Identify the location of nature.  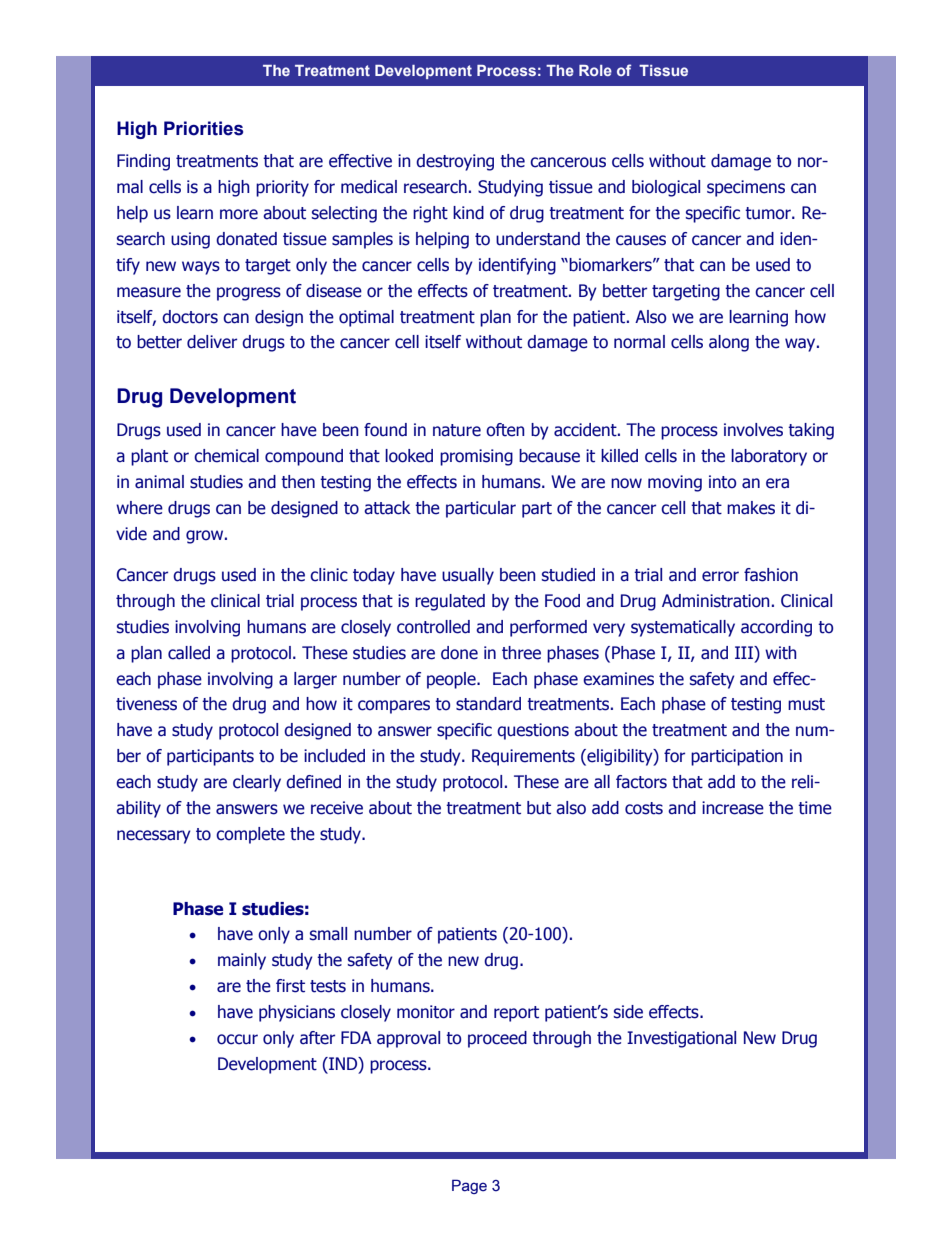
(457, 430).
